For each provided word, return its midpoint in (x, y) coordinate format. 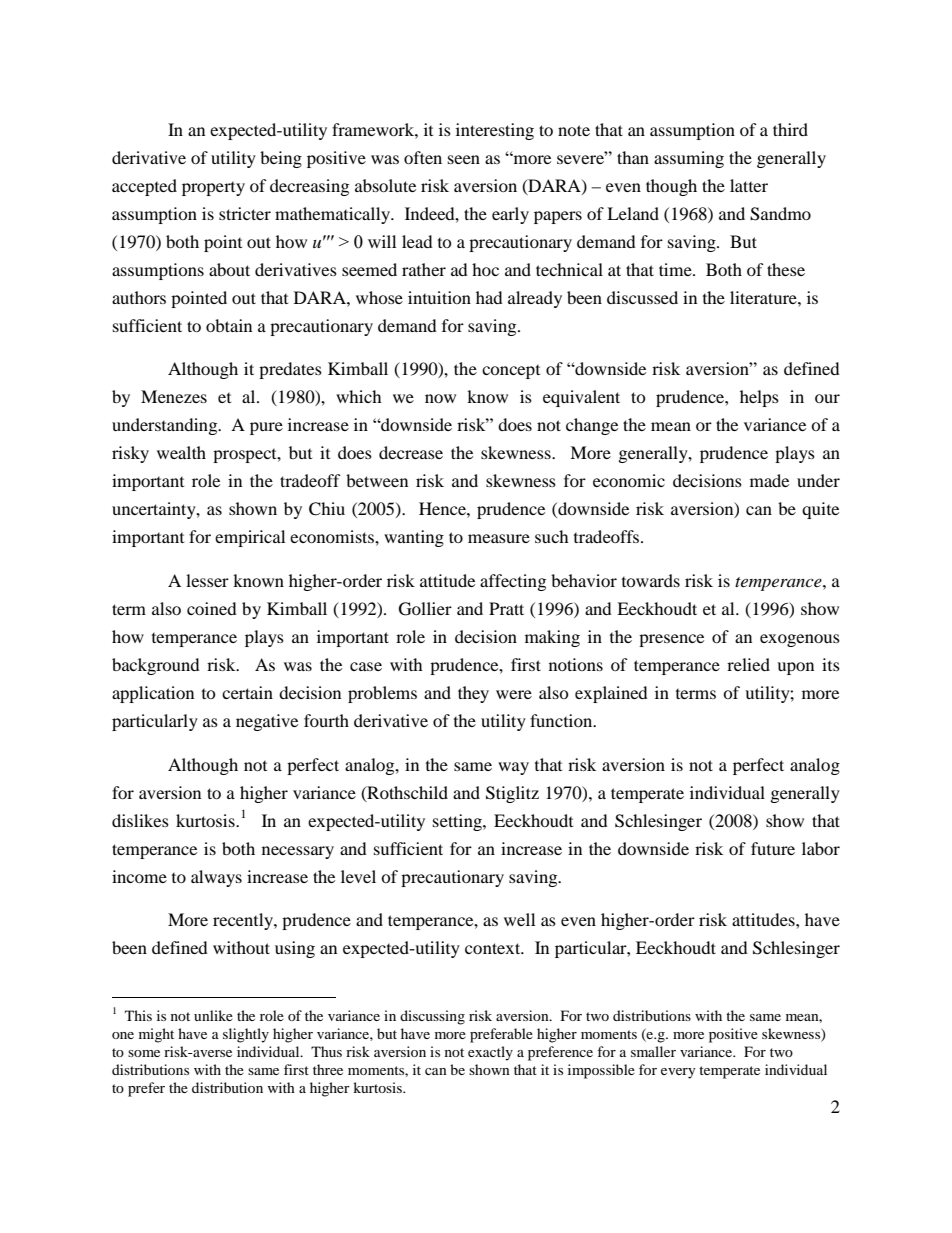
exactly (490, 1053)
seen (464, 159)
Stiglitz (512, 794)
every (678, 1073)
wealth (181, 452)
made (769, 480)
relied (748, 664)
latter (749, 185)
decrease (411, 452)
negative (267, 722)
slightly (246, 1035)
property (213, 189)
